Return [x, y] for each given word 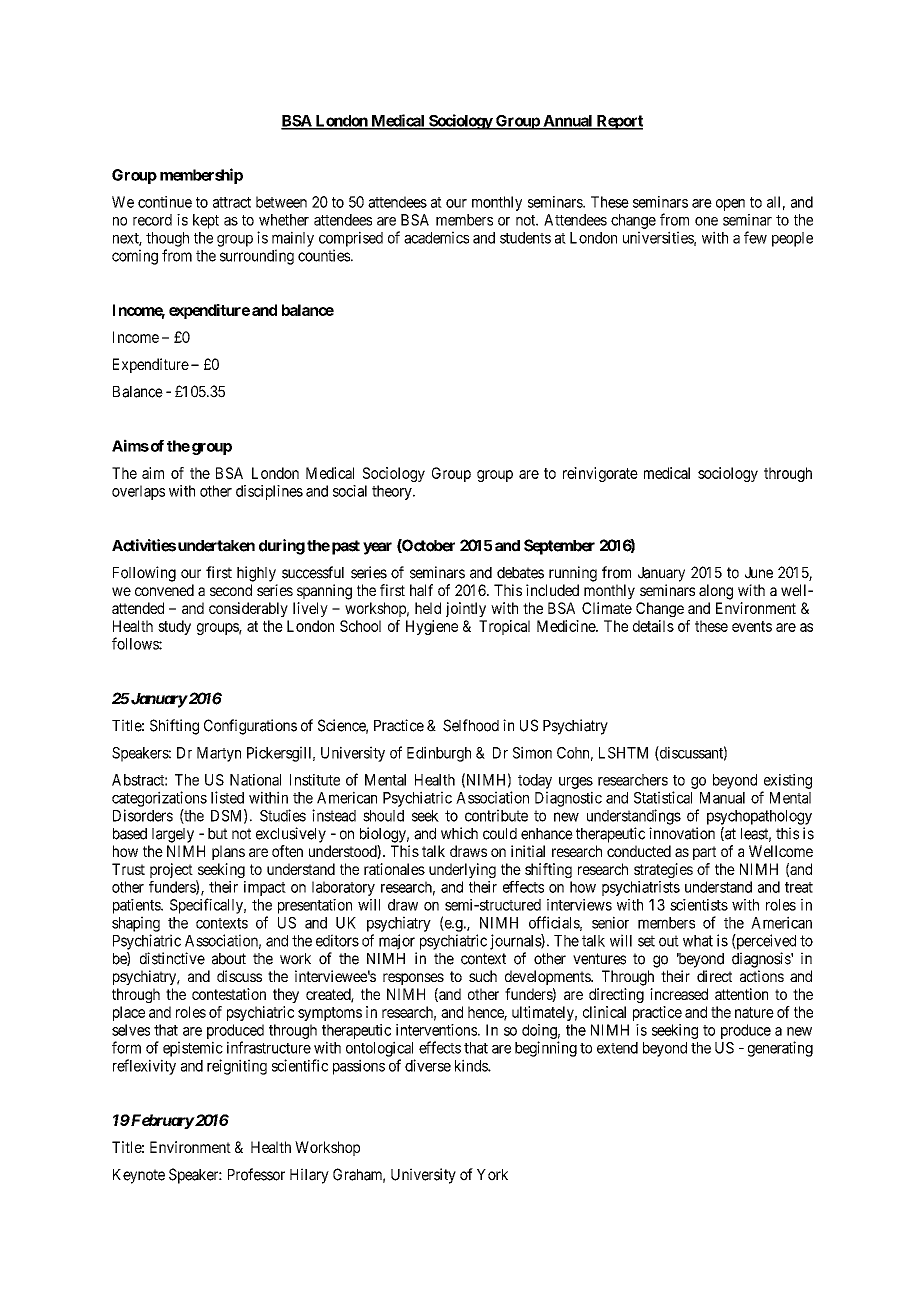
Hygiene [432, 627]
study [174, 627]
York [492, 1175]
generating [780, 1049]
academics [436, 237]
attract [232, 202]
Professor [256, 1174]
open [730, 205]
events [752, 626]
